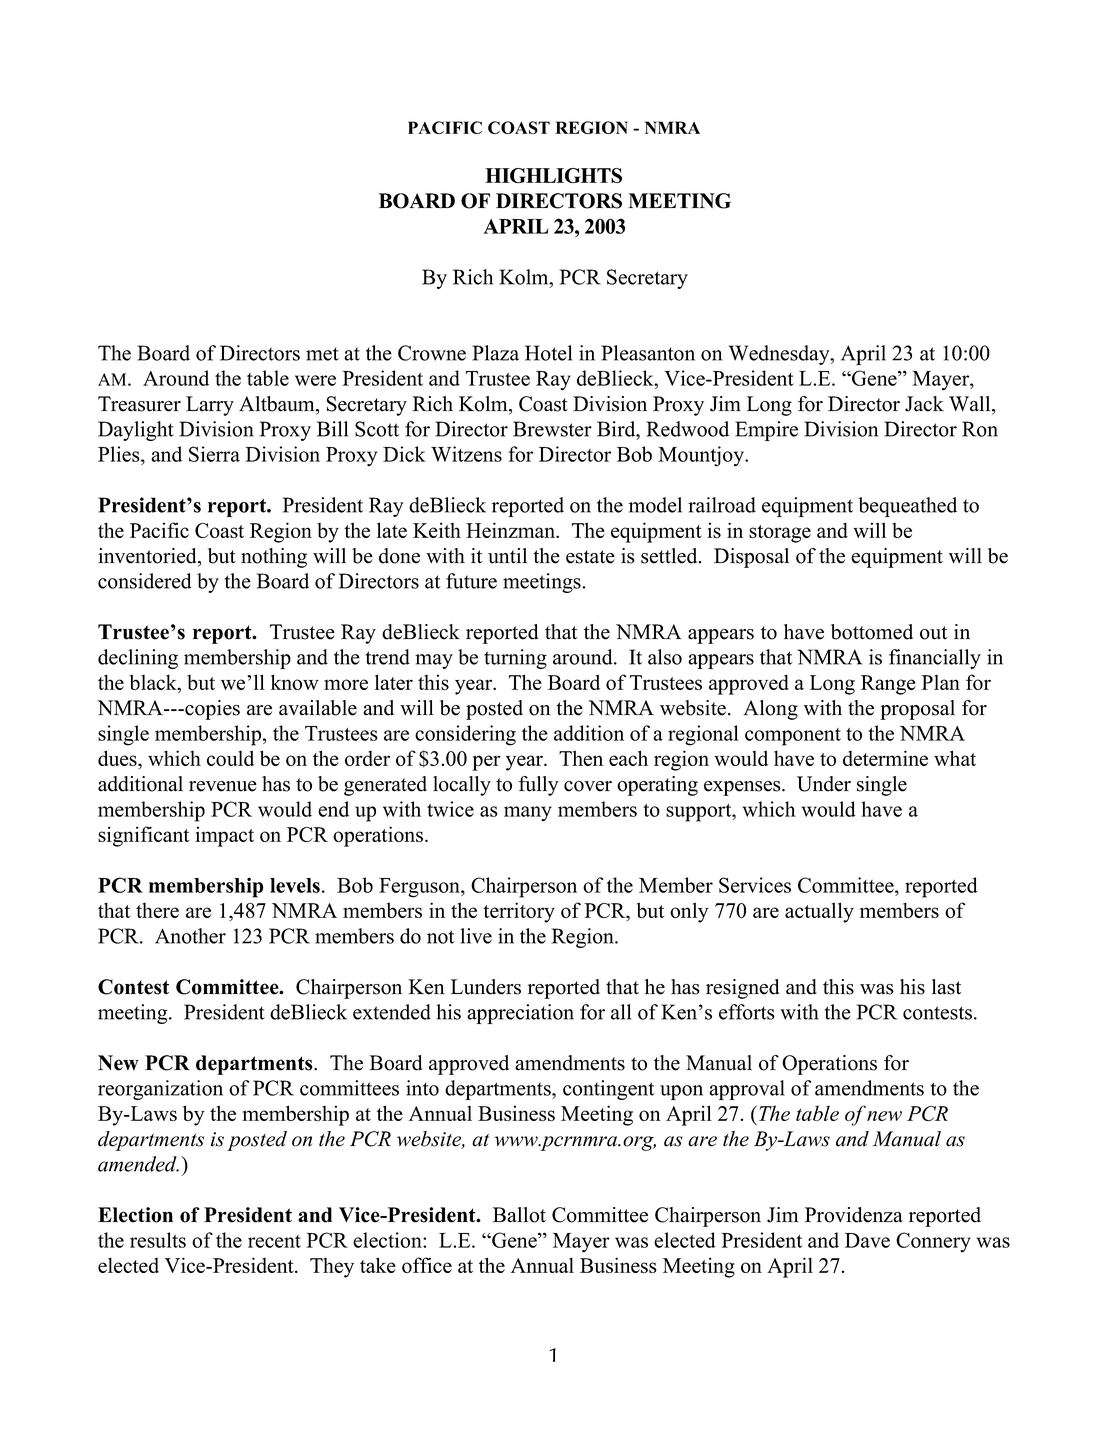  What do you see at coordinates (581, 758) in the image?
I see `Then` at bounding box center [581, 758].
